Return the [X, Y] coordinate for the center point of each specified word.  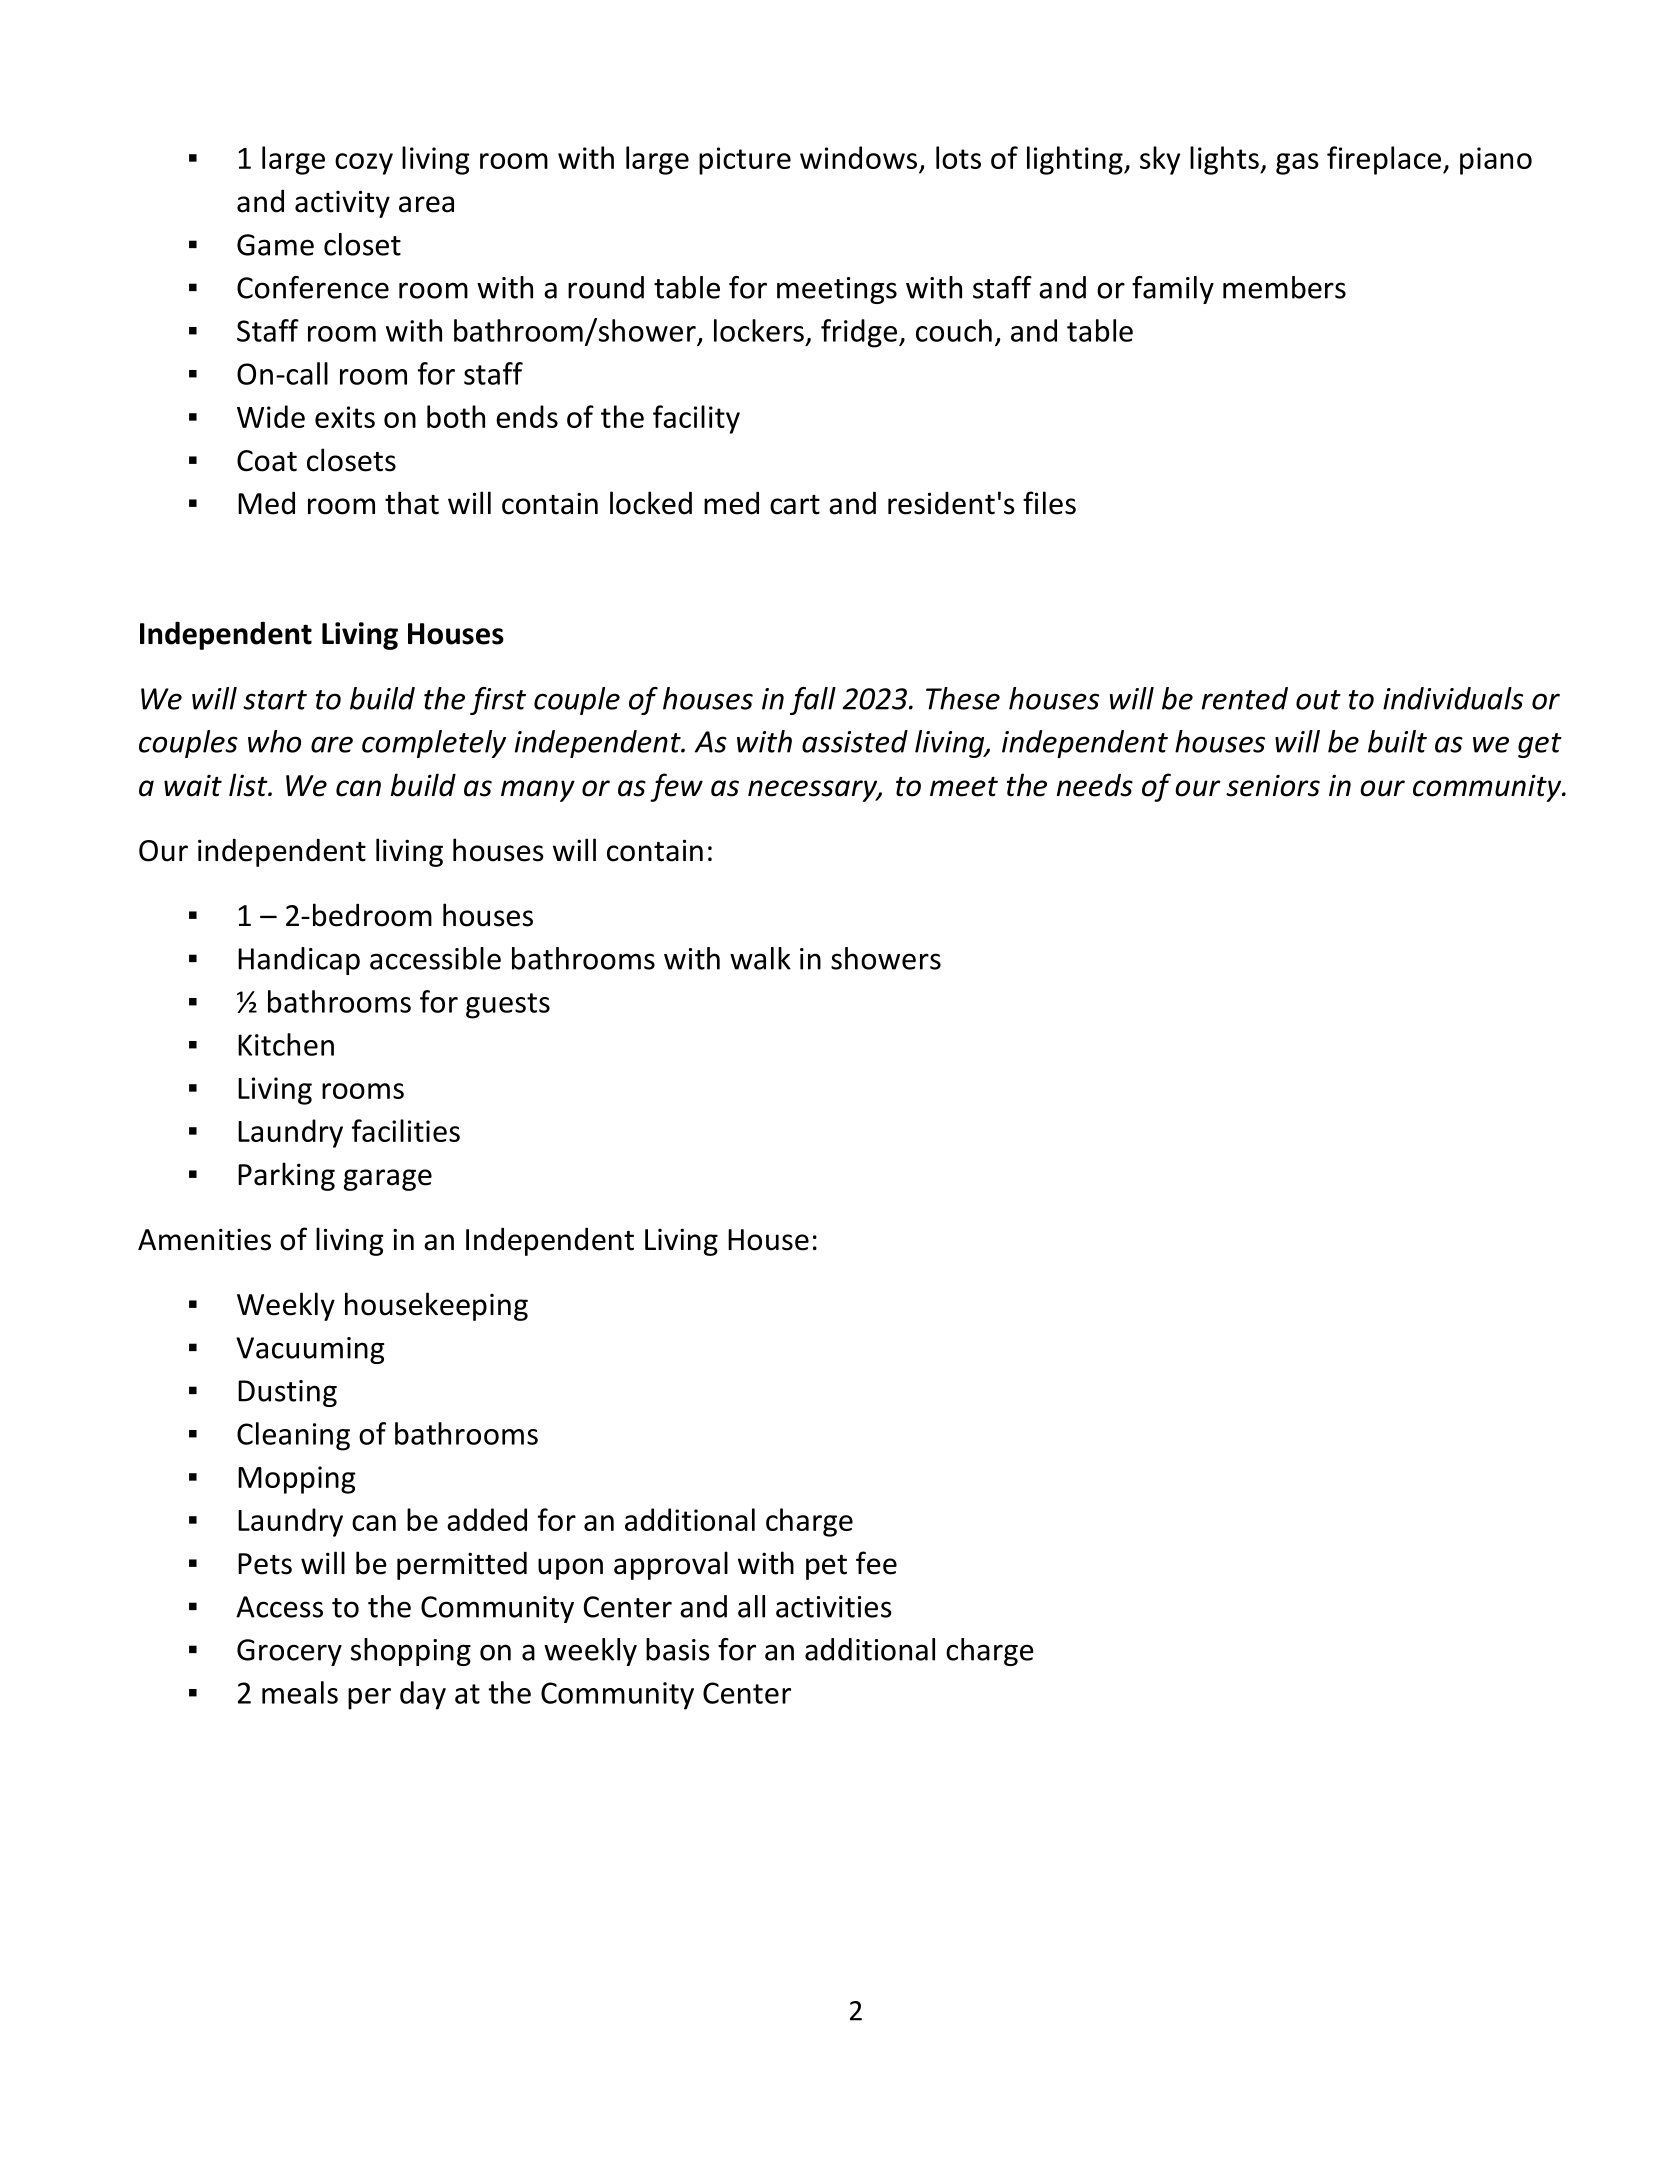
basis [678, 1649]
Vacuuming [310, 1350]
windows [860, 159]
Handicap [299, 961]
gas [1297, 164]
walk [760, 958]
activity [342, 204]
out [1318, 700]
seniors [1273, 785]
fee [876, 1563]
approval [671, 1565]
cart [795, 505]
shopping [411, 1652]
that [412, 503]
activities [834, 1607]
